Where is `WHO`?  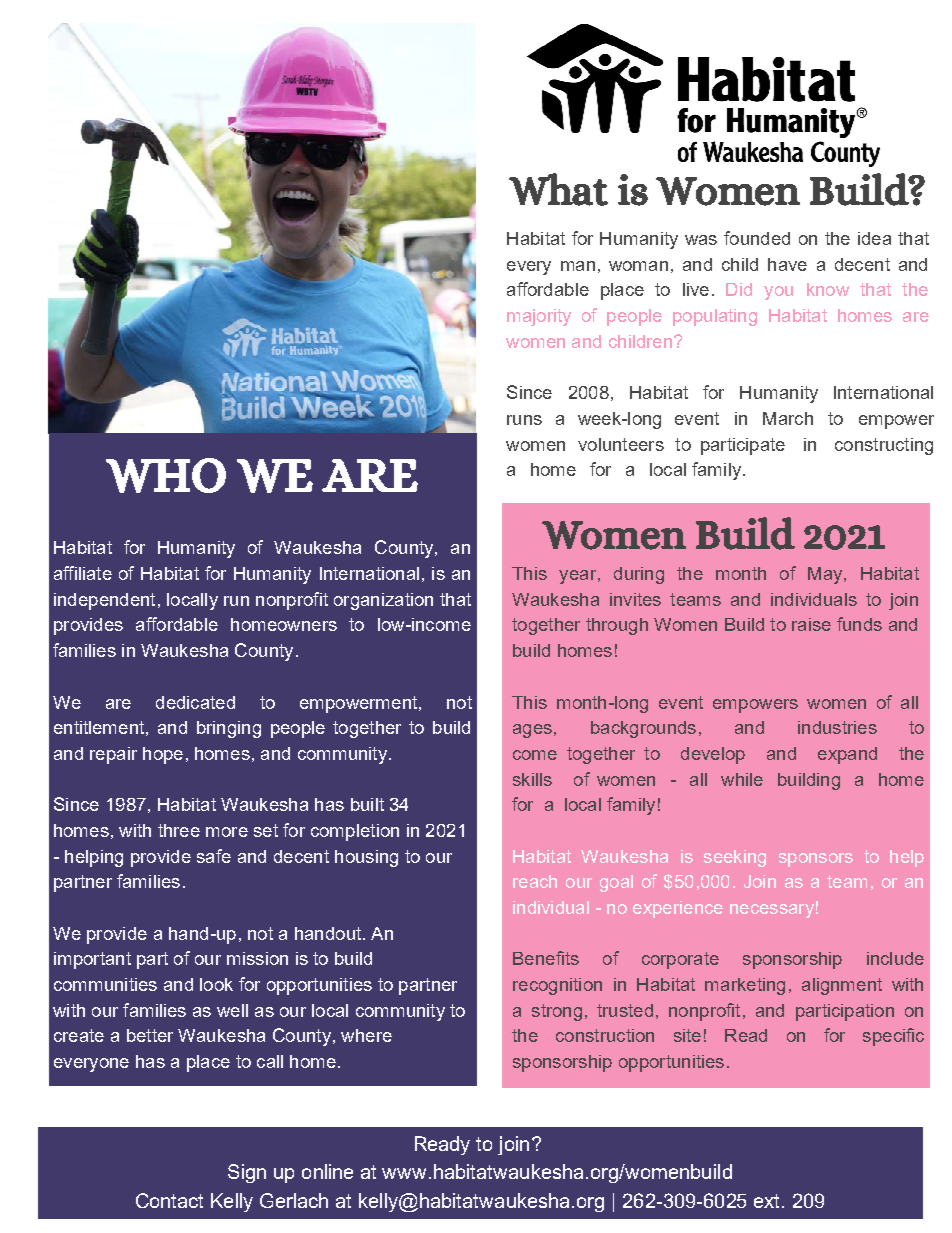 WHO is located at coordinates (166, 475).
